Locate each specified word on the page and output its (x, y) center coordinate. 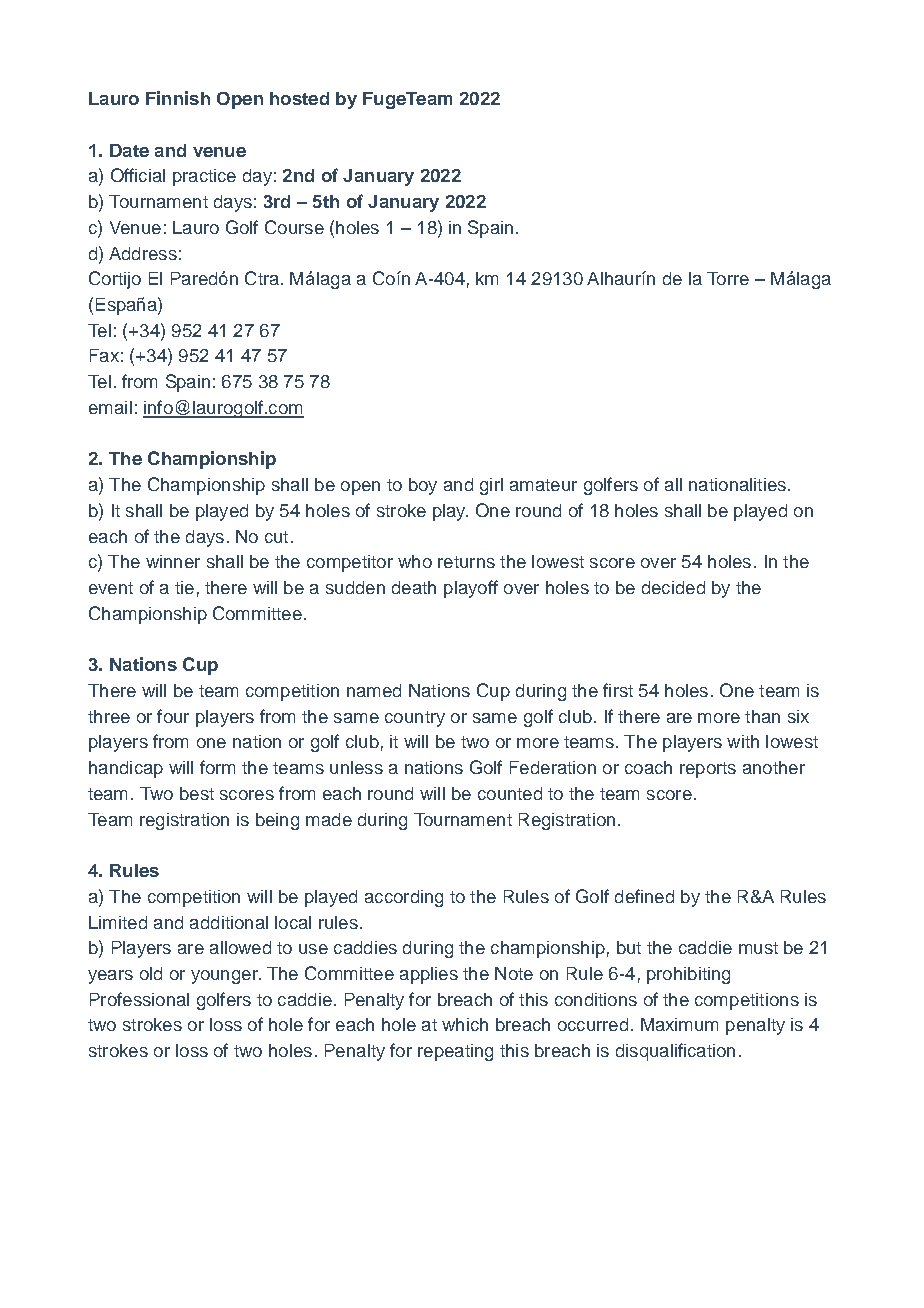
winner (173, 561)
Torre (728, 278)
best (197, 793)
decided (673, 587)
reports (708, 770)
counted (510, 793)
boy (423, 486)
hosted (299, 98)
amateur (543, 485)
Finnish (178, 98)
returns (466, 562)
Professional (139, 999)
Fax (104, 355)
